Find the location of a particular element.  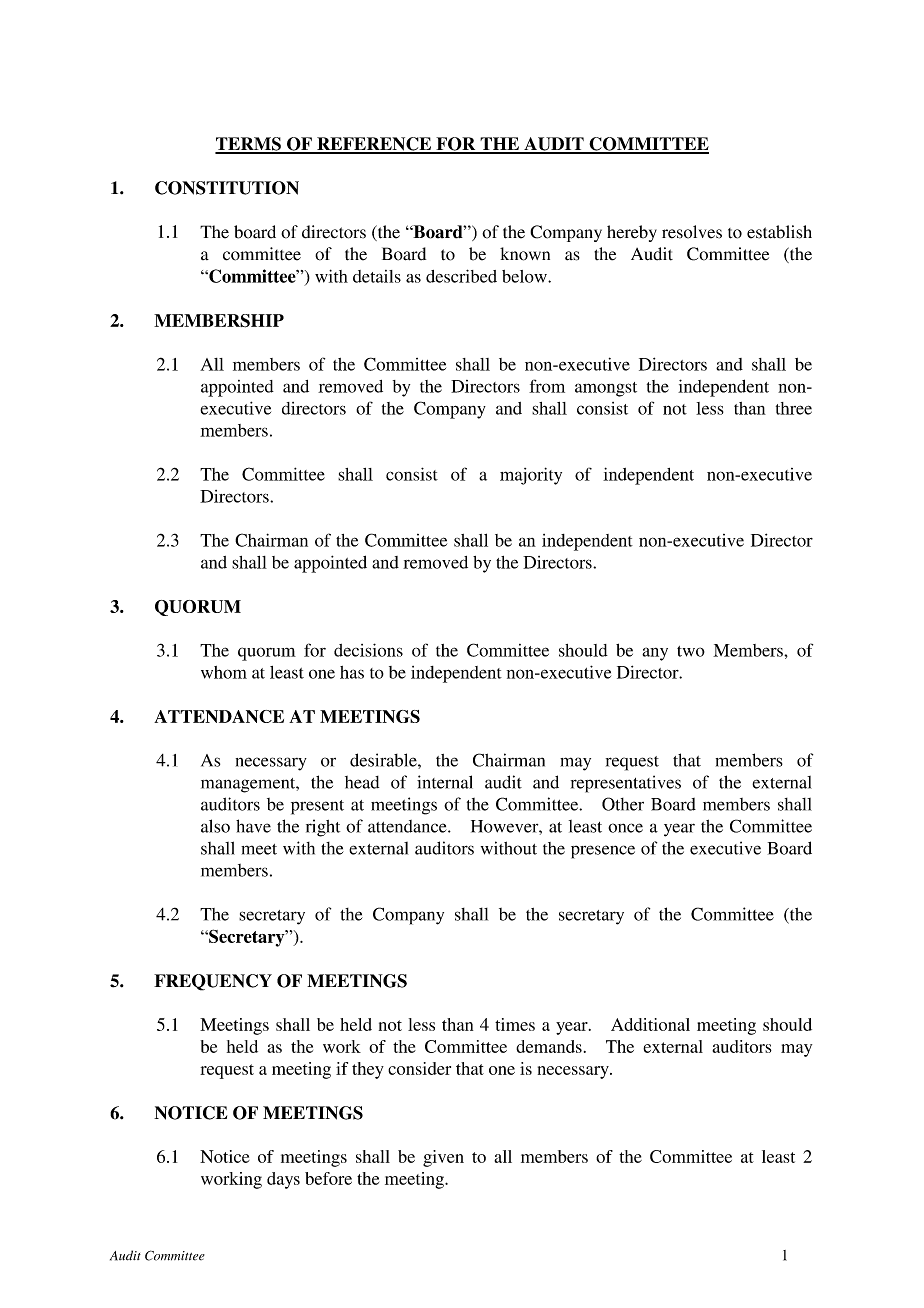

whom is located at coordinates (224, 672).
